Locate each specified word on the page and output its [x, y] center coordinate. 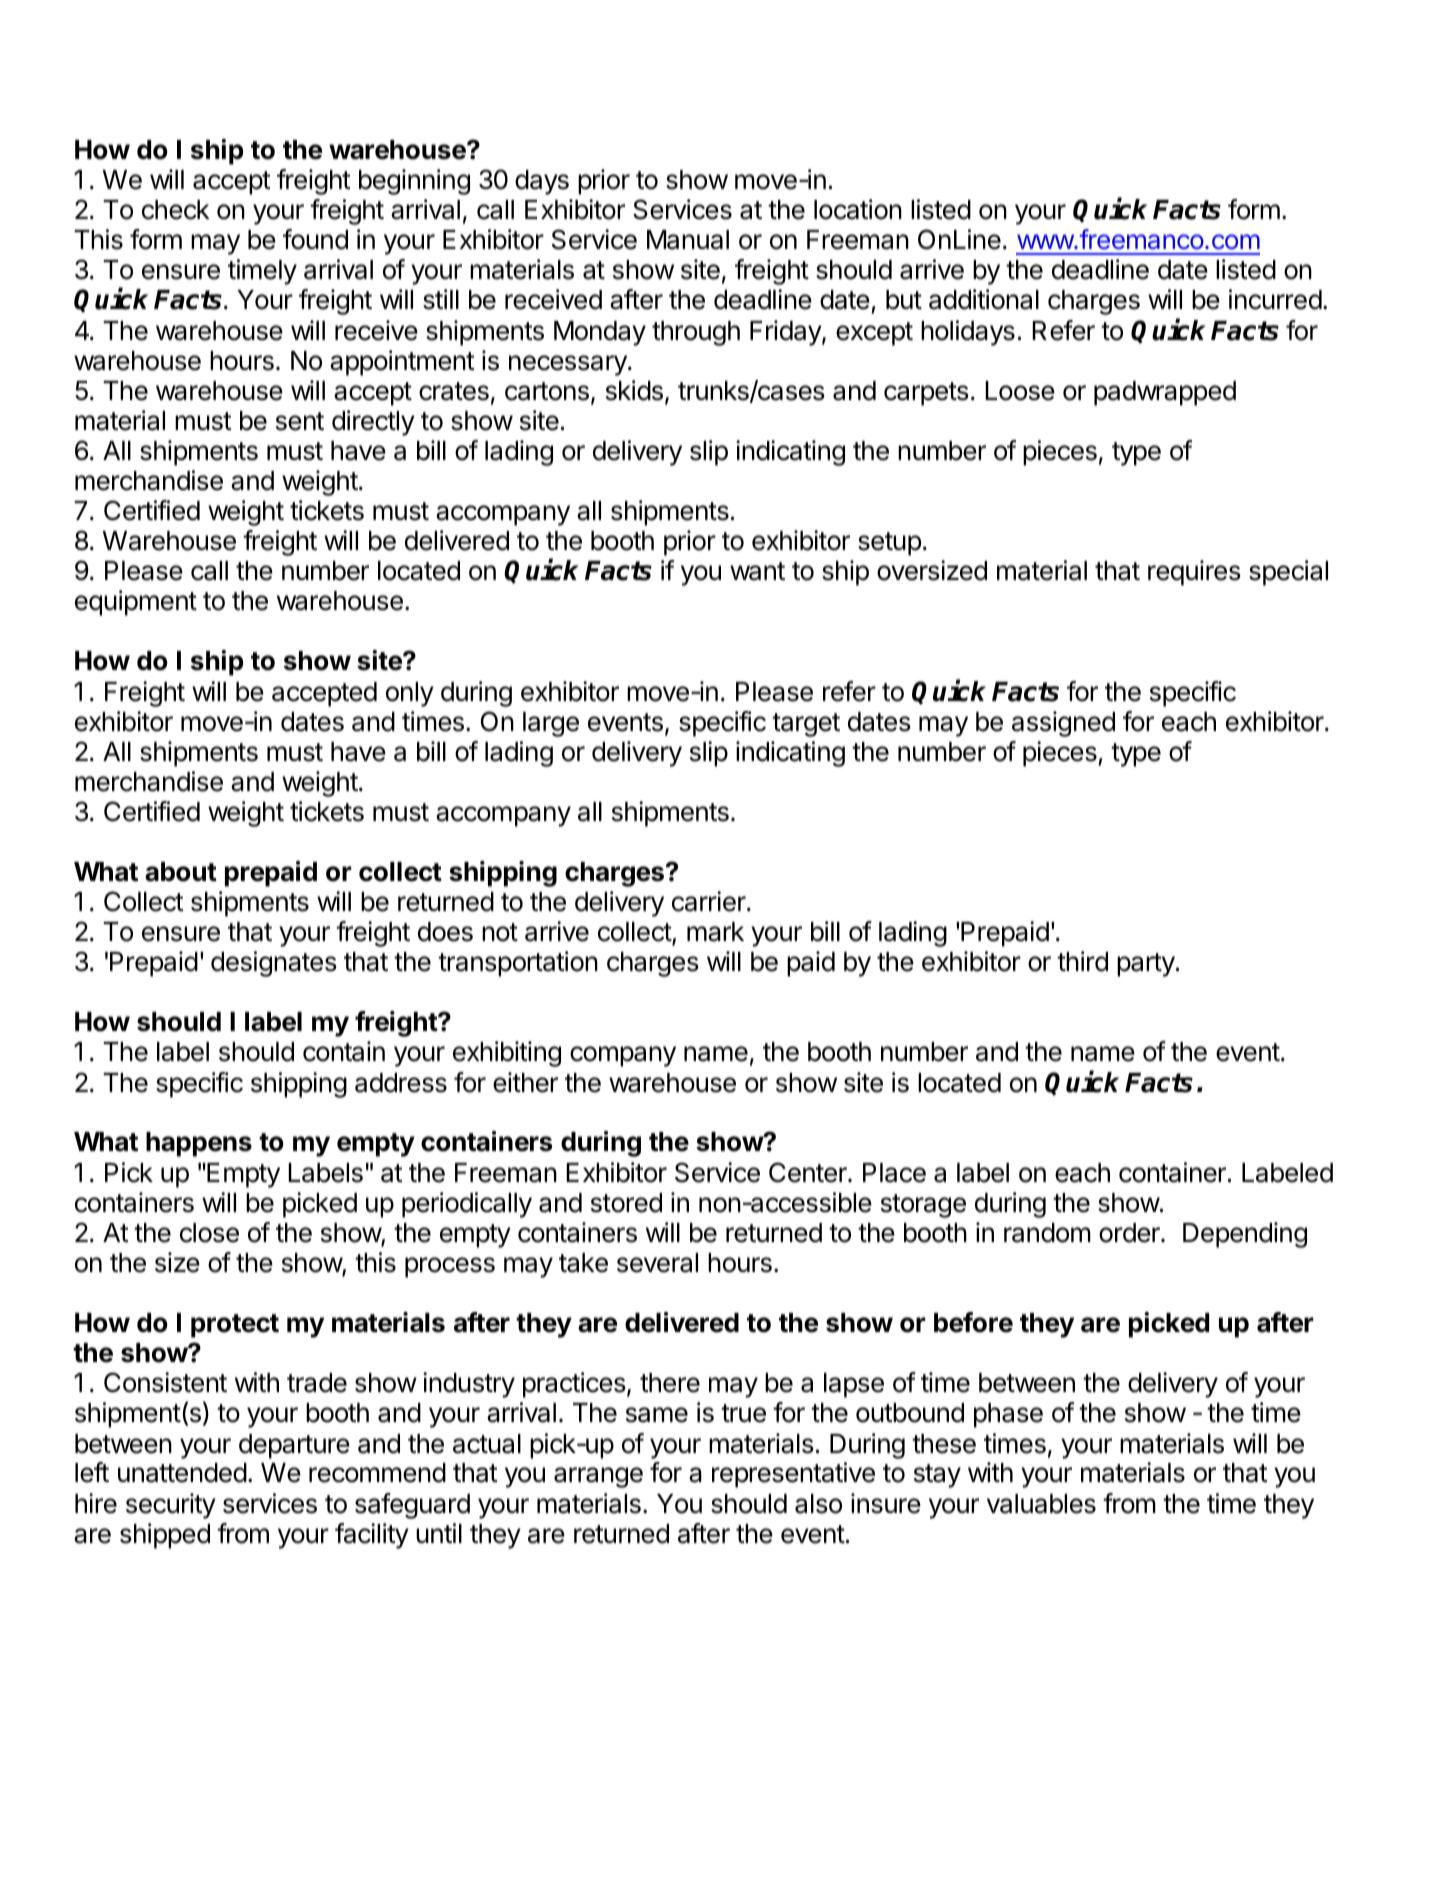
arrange [598, 1477]
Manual [688, 240]
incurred [1275, 299]
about [181, 872]
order [1130, 1233]
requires [1194, 573]
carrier [710, 901]
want [757, 571]
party [1146, 965]
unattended [182, 1473]
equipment [136, 603]
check [175, 210]
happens [199, 1144]
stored [626, 1203]
